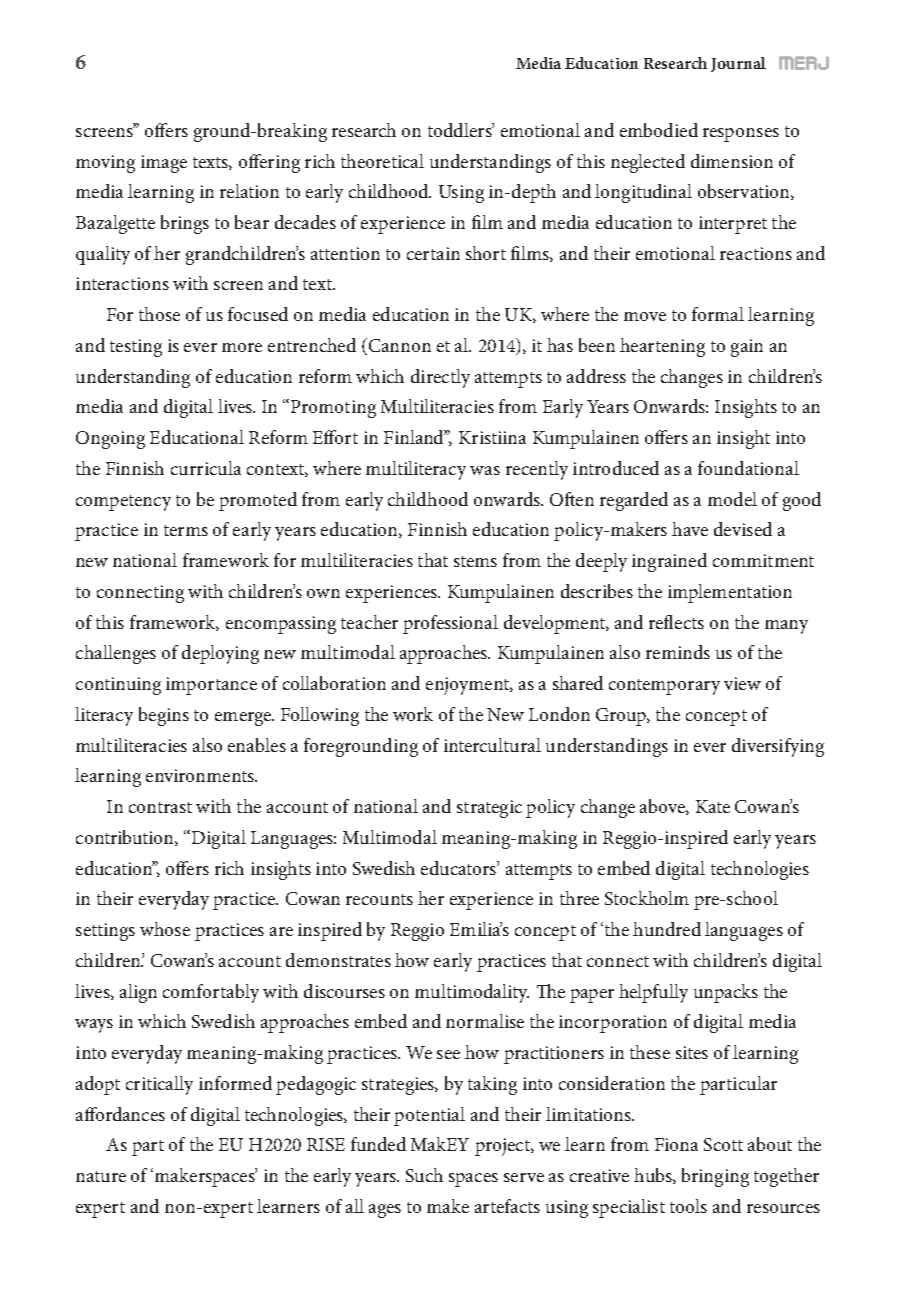 Image resolution: width=924 pixels, height=1305 pixels. Describe the element at coordinates (382, 161) in the document. I see `theoretical` at that location.
